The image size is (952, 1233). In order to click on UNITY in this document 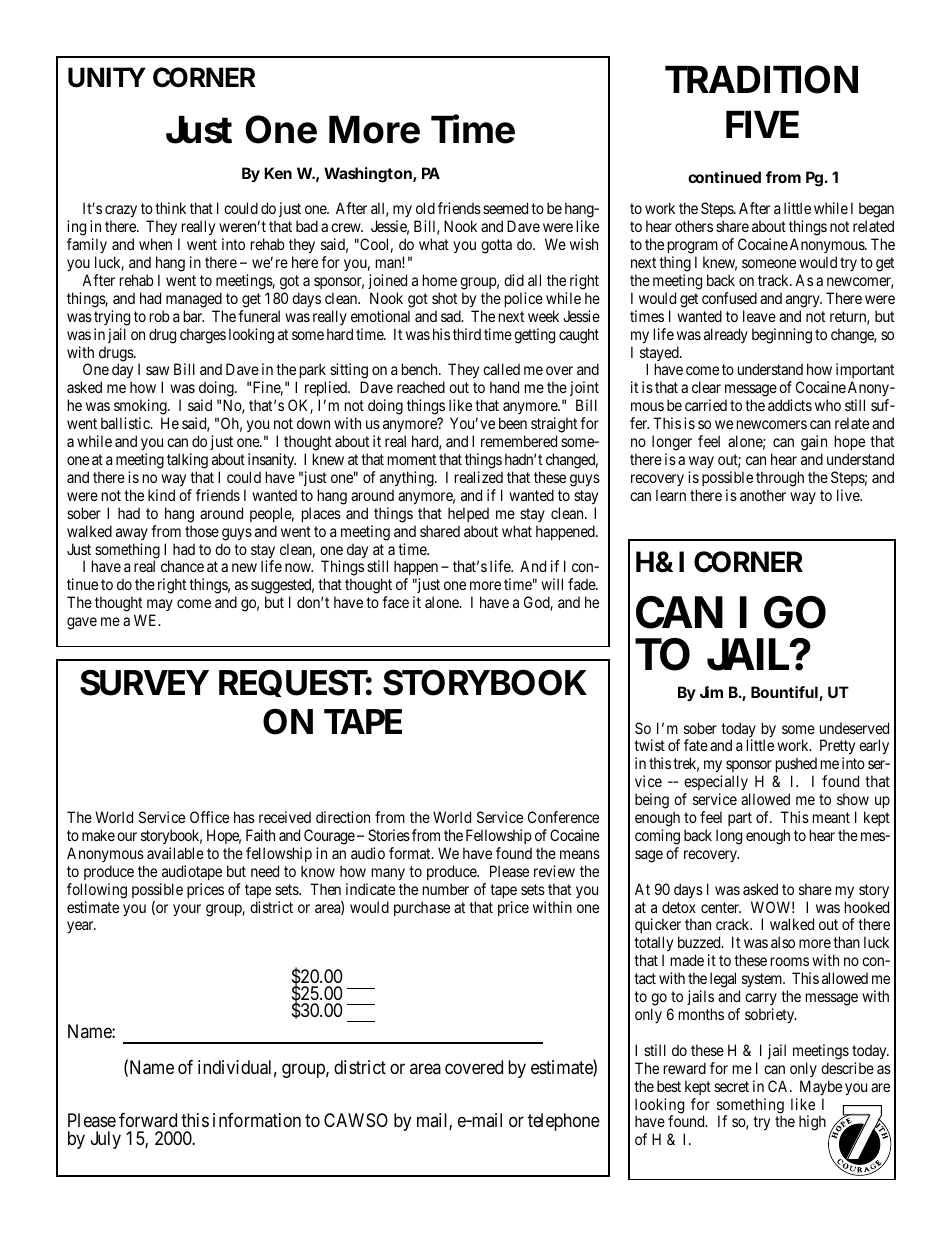, I will do `click(107, 77)`.
